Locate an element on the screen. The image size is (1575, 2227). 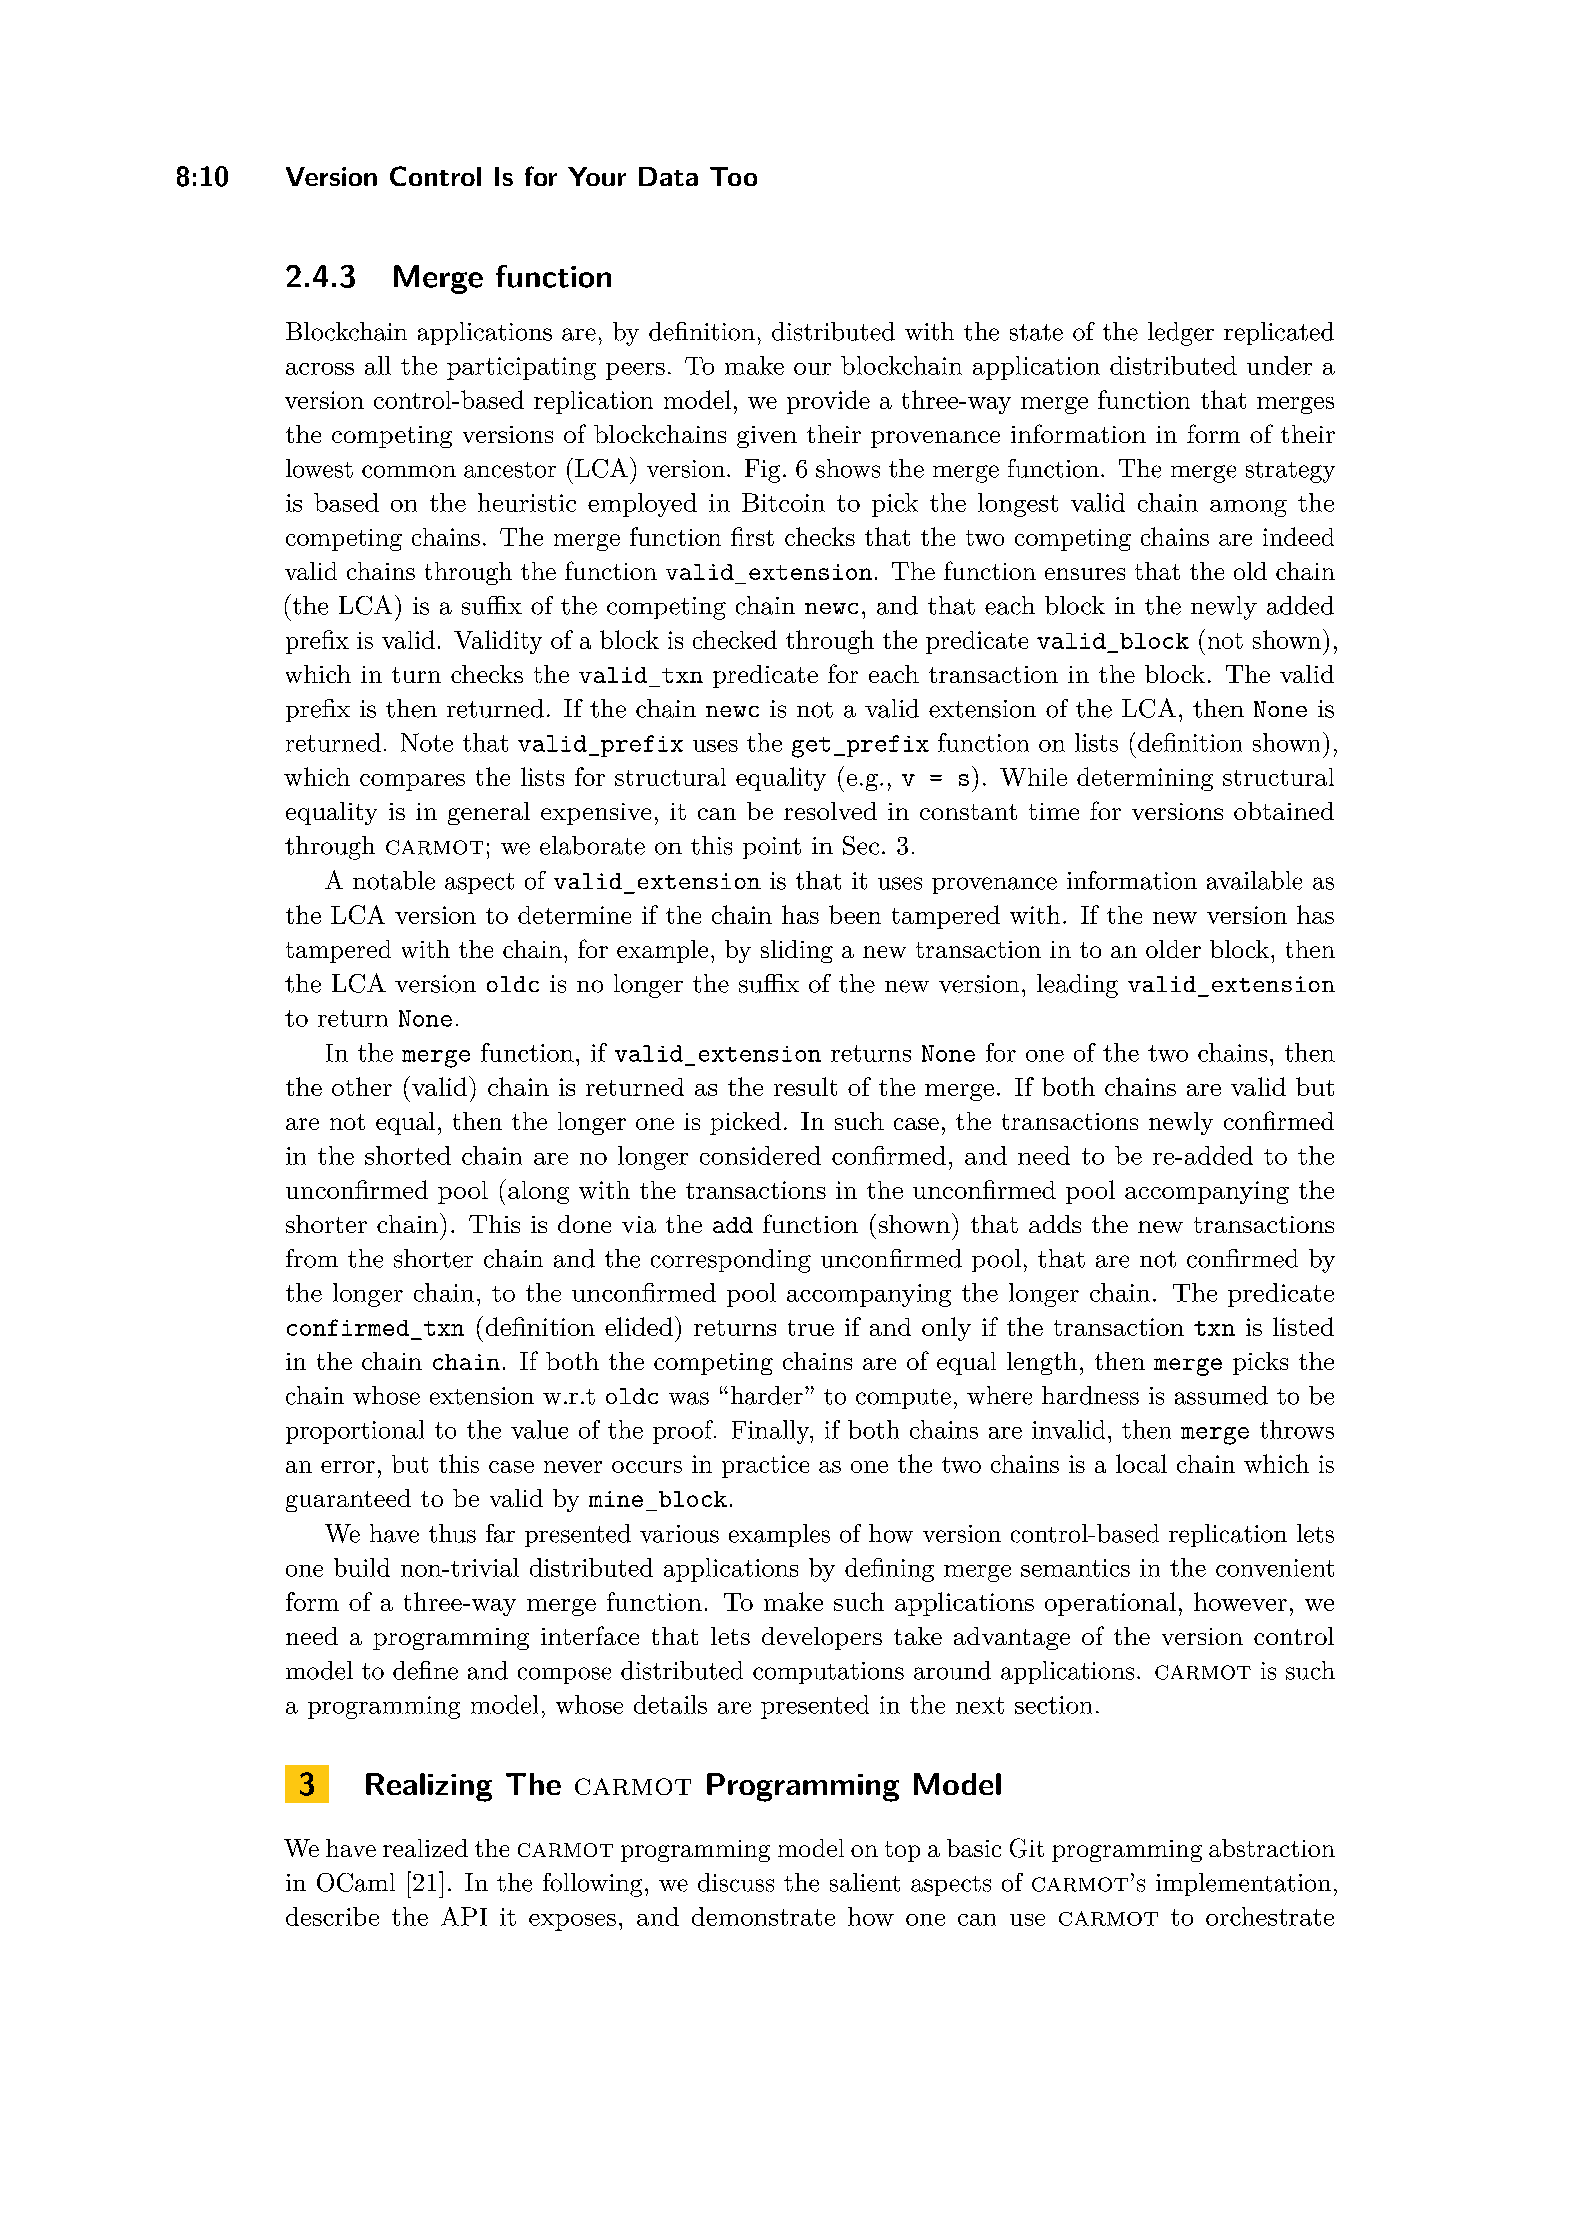
from is located at coordinates (312, 1258).
